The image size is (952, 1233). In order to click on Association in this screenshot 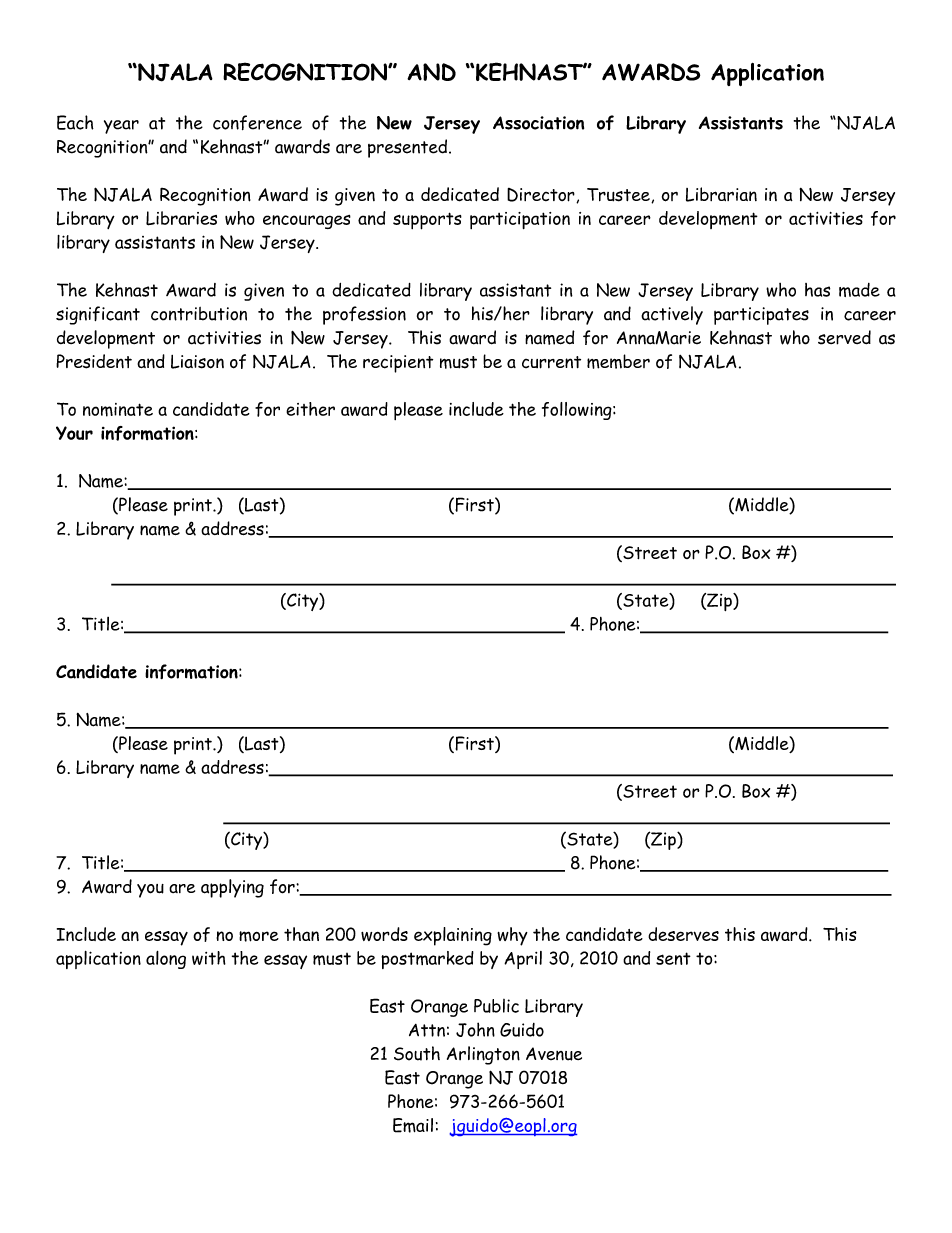, I will do `click(538, 123)`.
